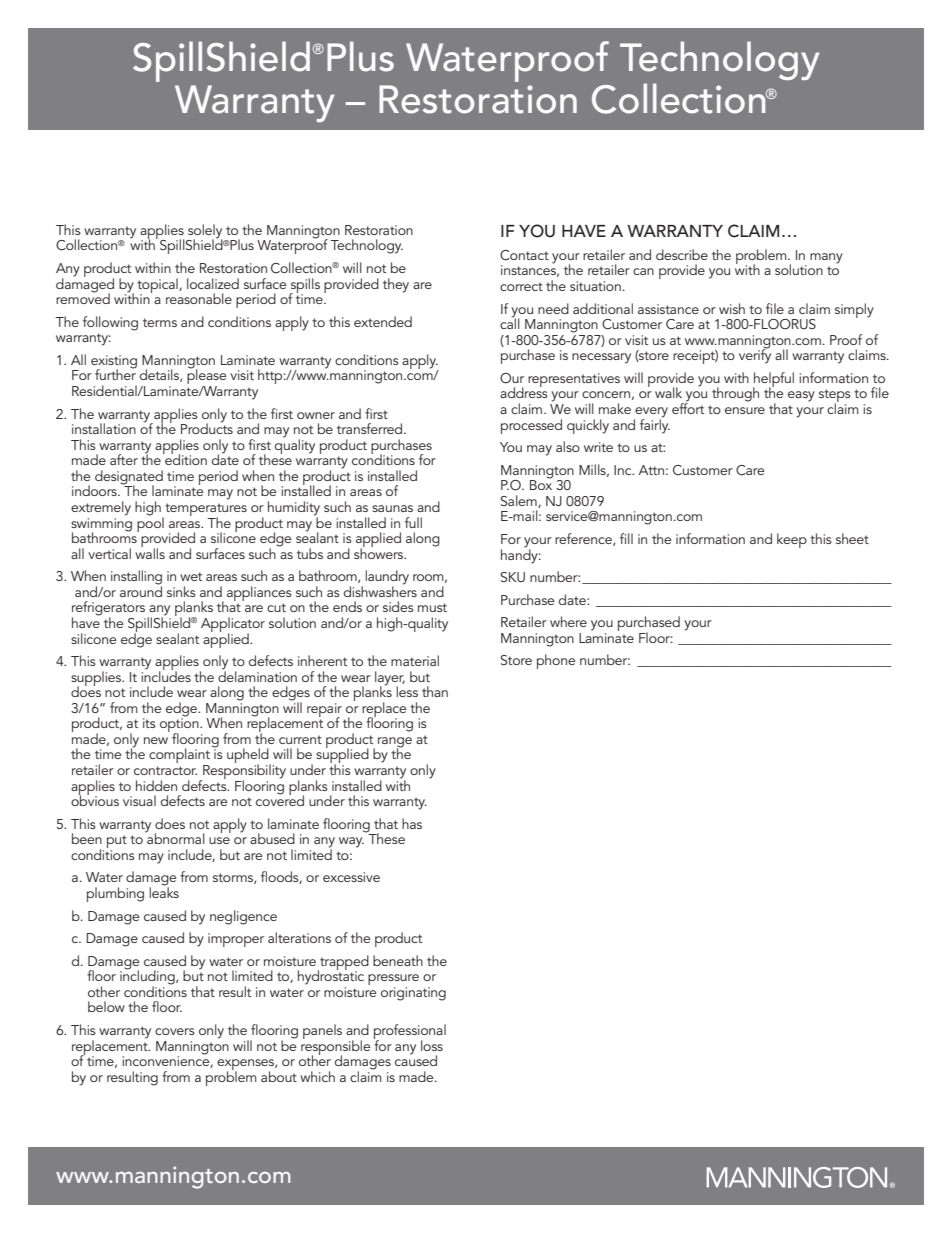 The image size is (952, 1233). What do you see at coordinates (524, 255) in the screenshot?
I see `Contact` at bounding box center [524, 255].
